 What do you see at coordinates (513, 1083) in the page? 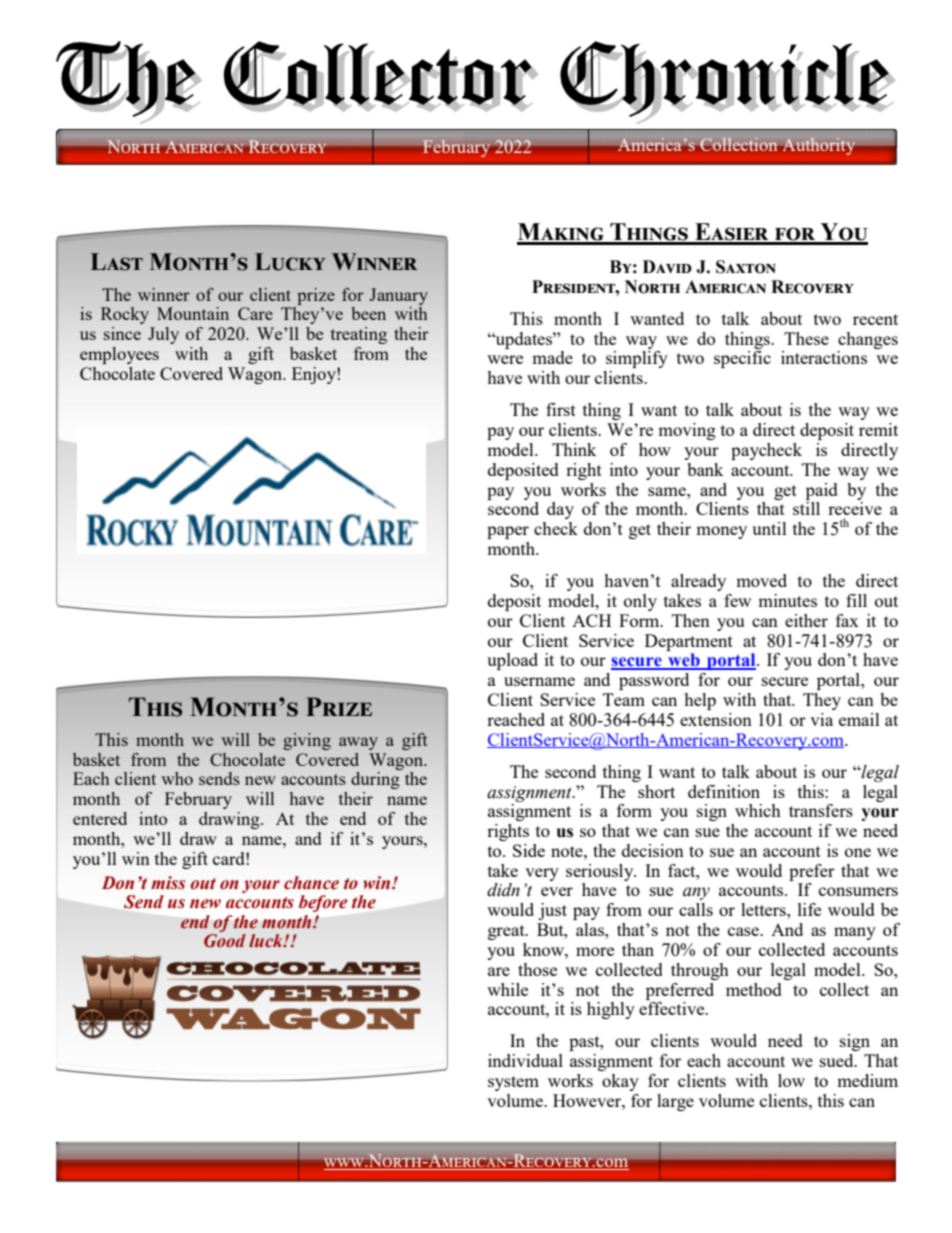
I see `system` at bounding box center [513, 1083].
